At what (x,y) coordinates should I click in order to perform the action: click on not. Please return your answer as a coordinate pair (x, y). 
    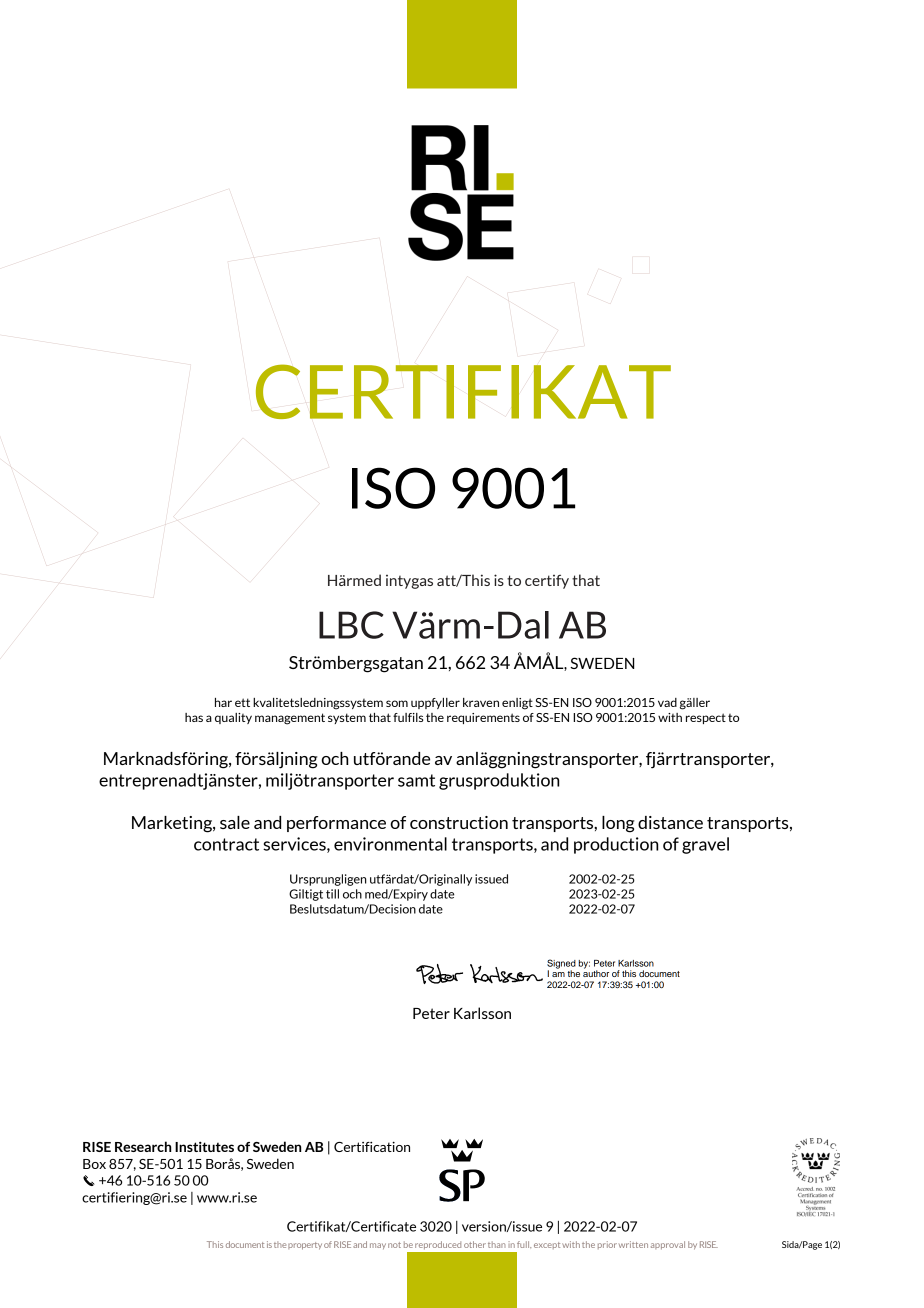
    Looking at the image, I should click on (394, 1245).
